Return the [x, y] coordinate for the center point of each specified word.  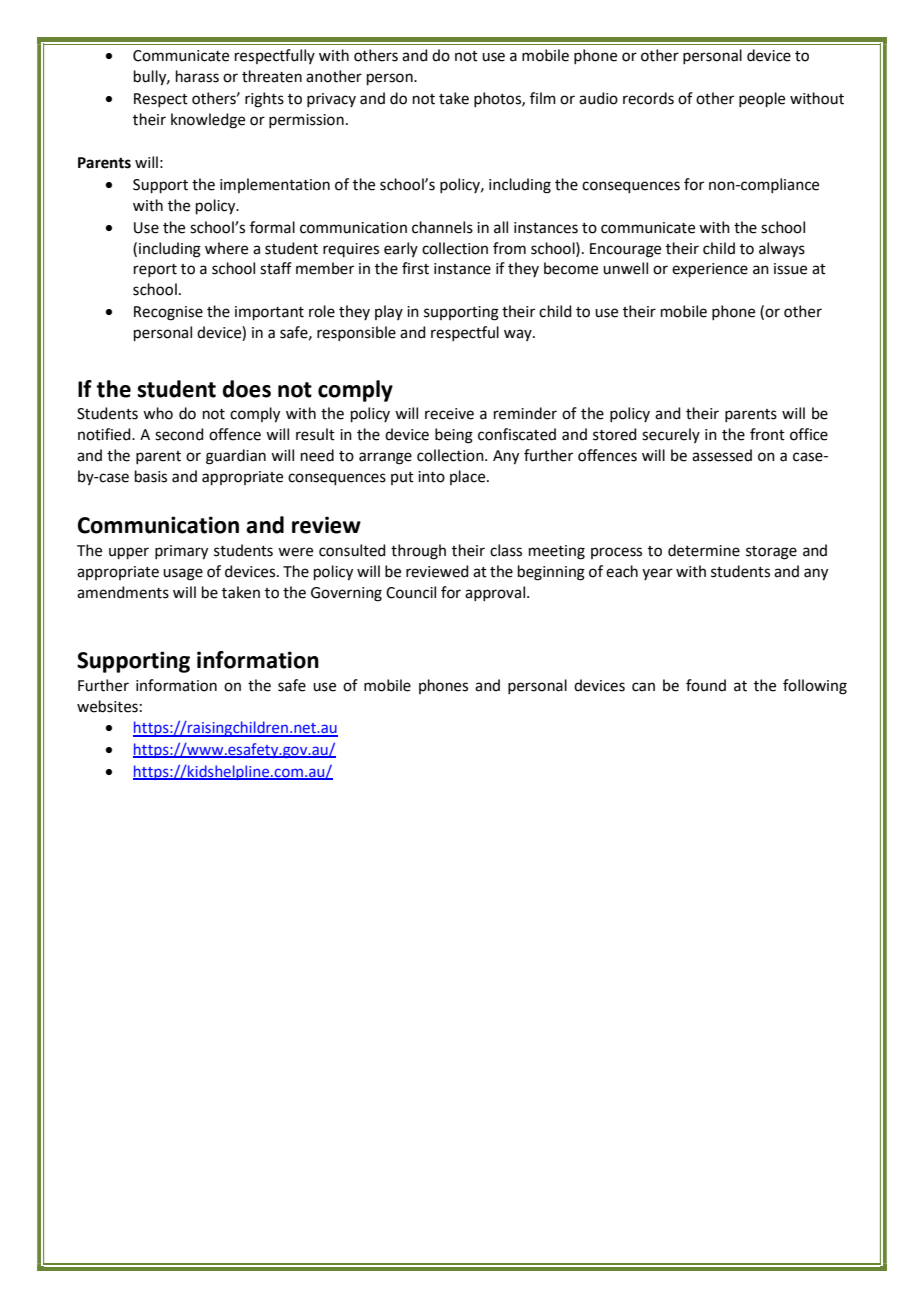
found [706, 685]
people [762, 99]
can [643, 687]
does [246, 389]
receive [449, 414]
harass [197, 76]
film [543, 98]
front [767, 434]
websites [107, 706]
